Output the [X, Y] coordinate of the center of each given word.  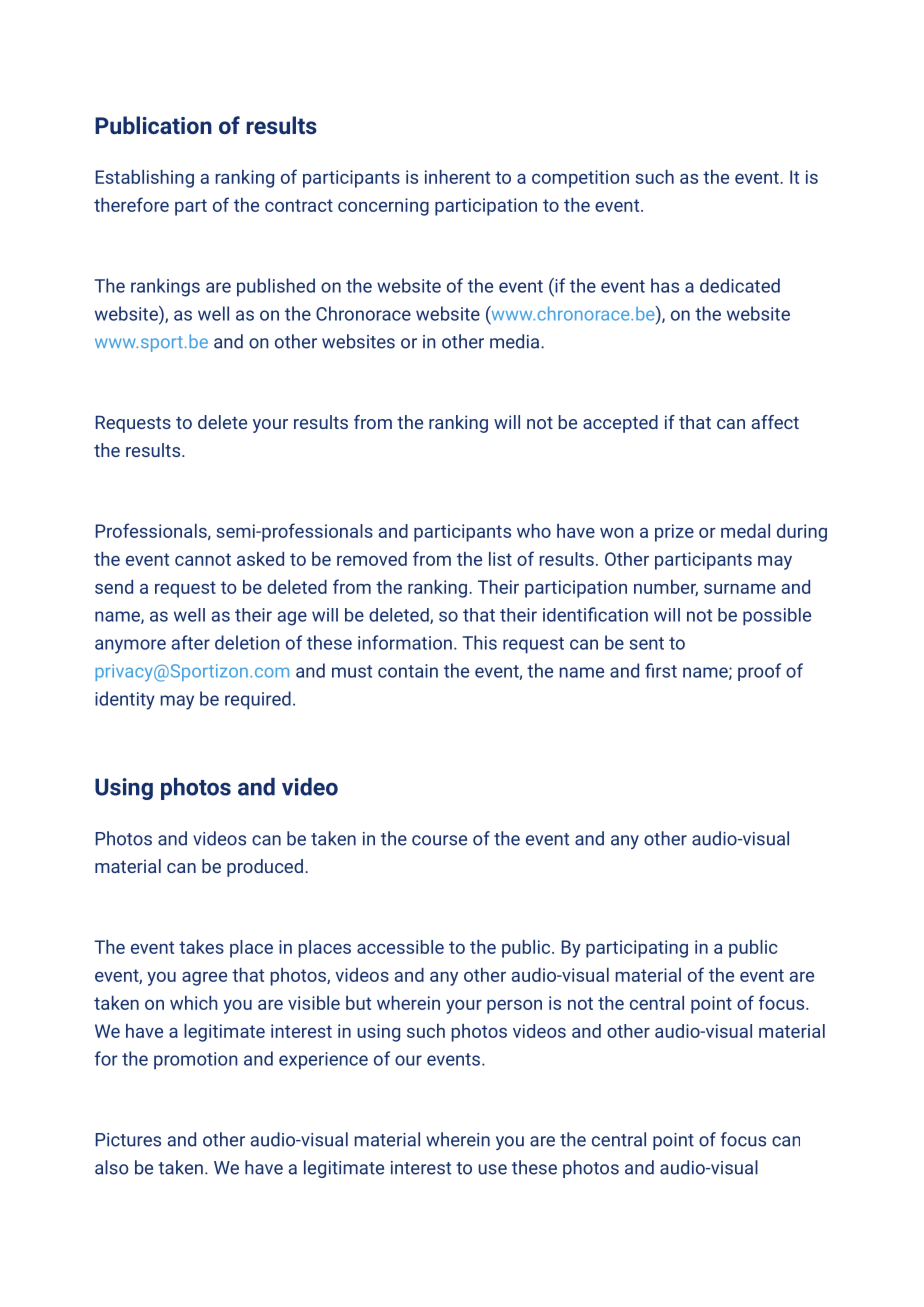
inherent [457, 177]
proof [759, 672]
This [480, 642]
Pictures [128, 1140]
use [492, 1169]
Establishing [145, 179]
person [514, 1007]
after [191, 642]
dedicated [740, 285]
